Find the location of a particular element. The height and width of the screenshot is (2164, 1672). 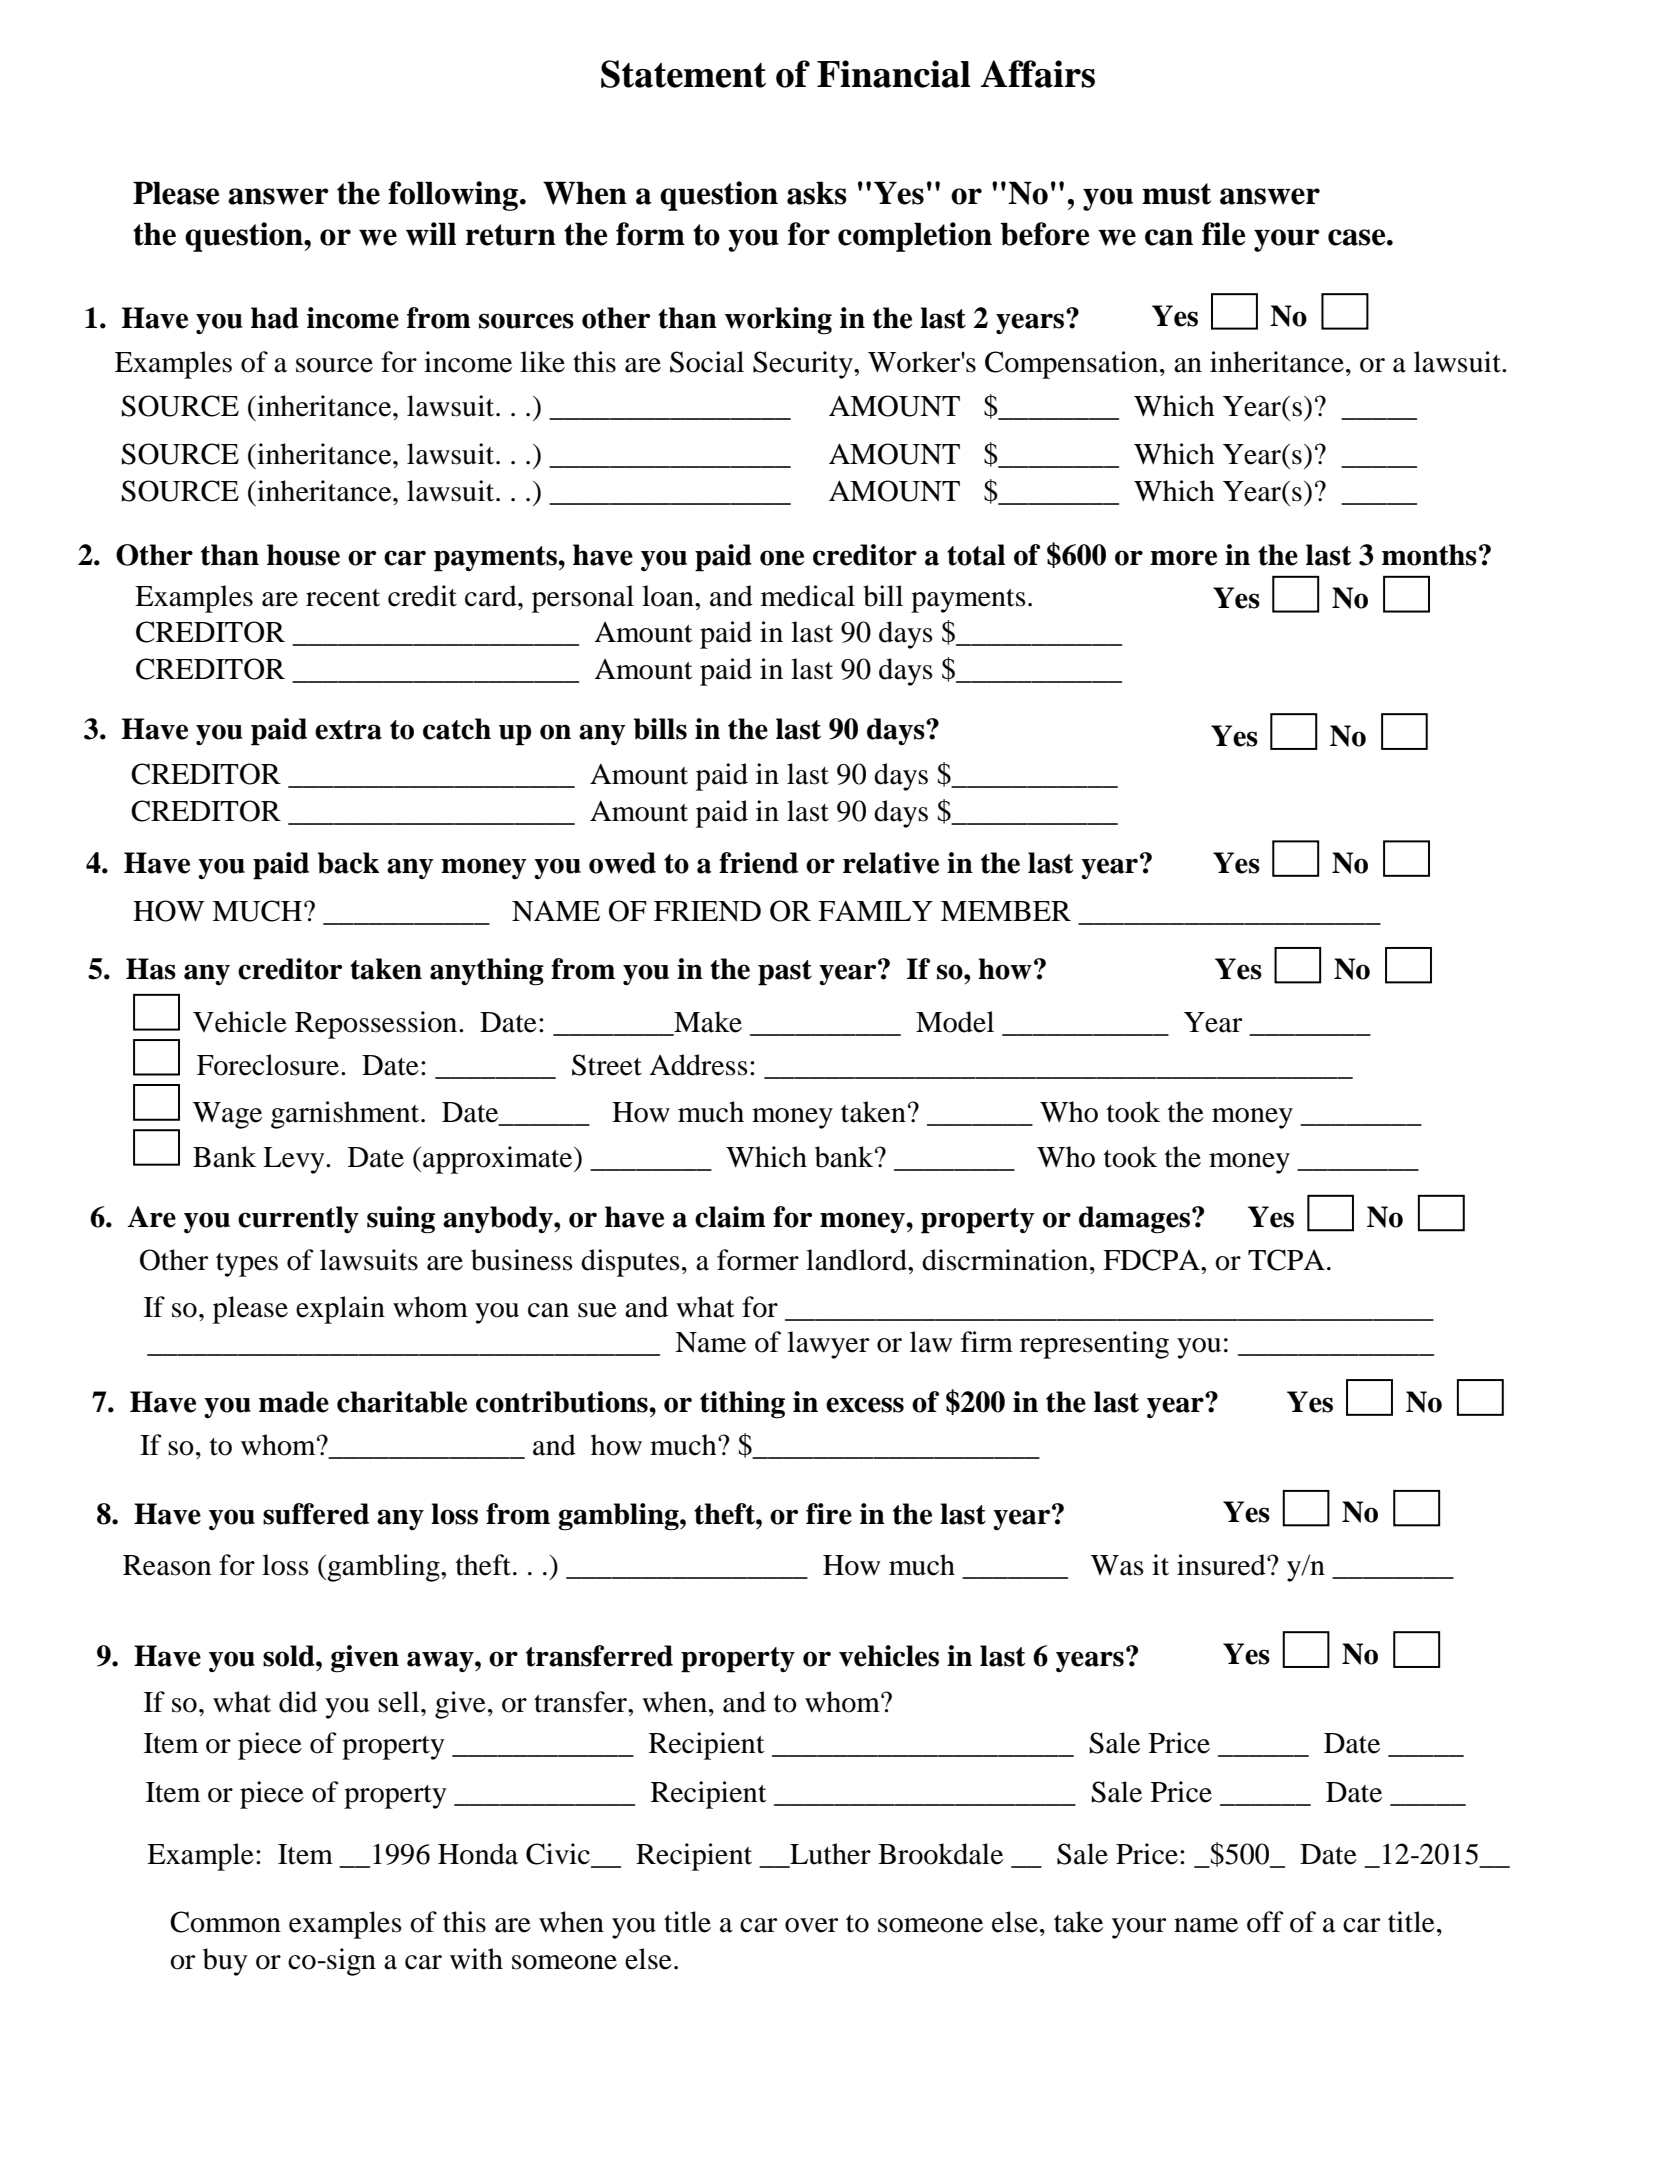

more is located at coordinates (1183, 558).
